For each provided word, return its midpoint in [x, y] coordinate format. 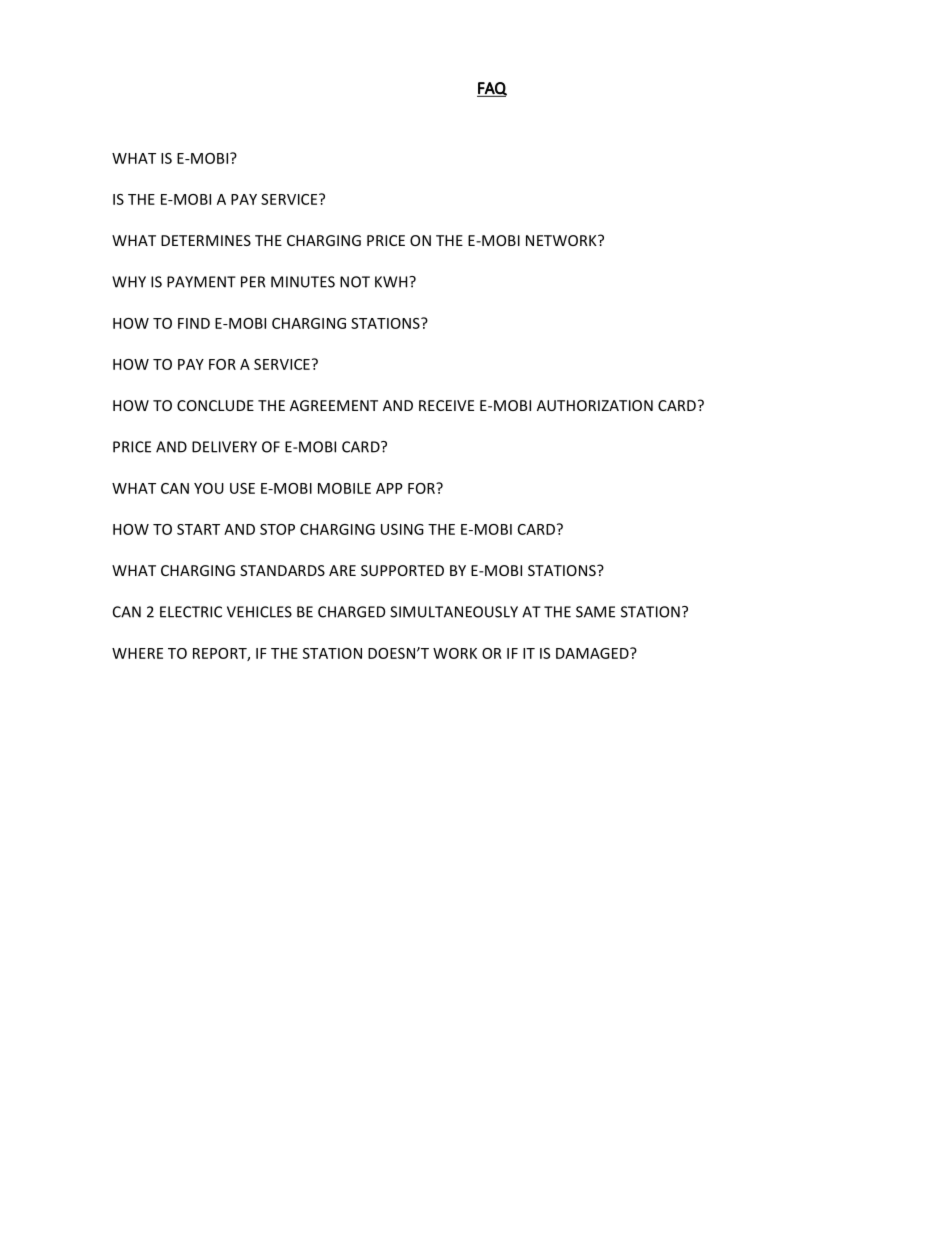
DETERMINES [206, 240]
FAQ [492, 89]
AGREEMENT [334, 405]
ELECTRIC [191, 612]
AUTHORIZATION [595, 405]
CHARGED [351, 612]
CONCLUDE [215, 405]
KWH [392, 282]
